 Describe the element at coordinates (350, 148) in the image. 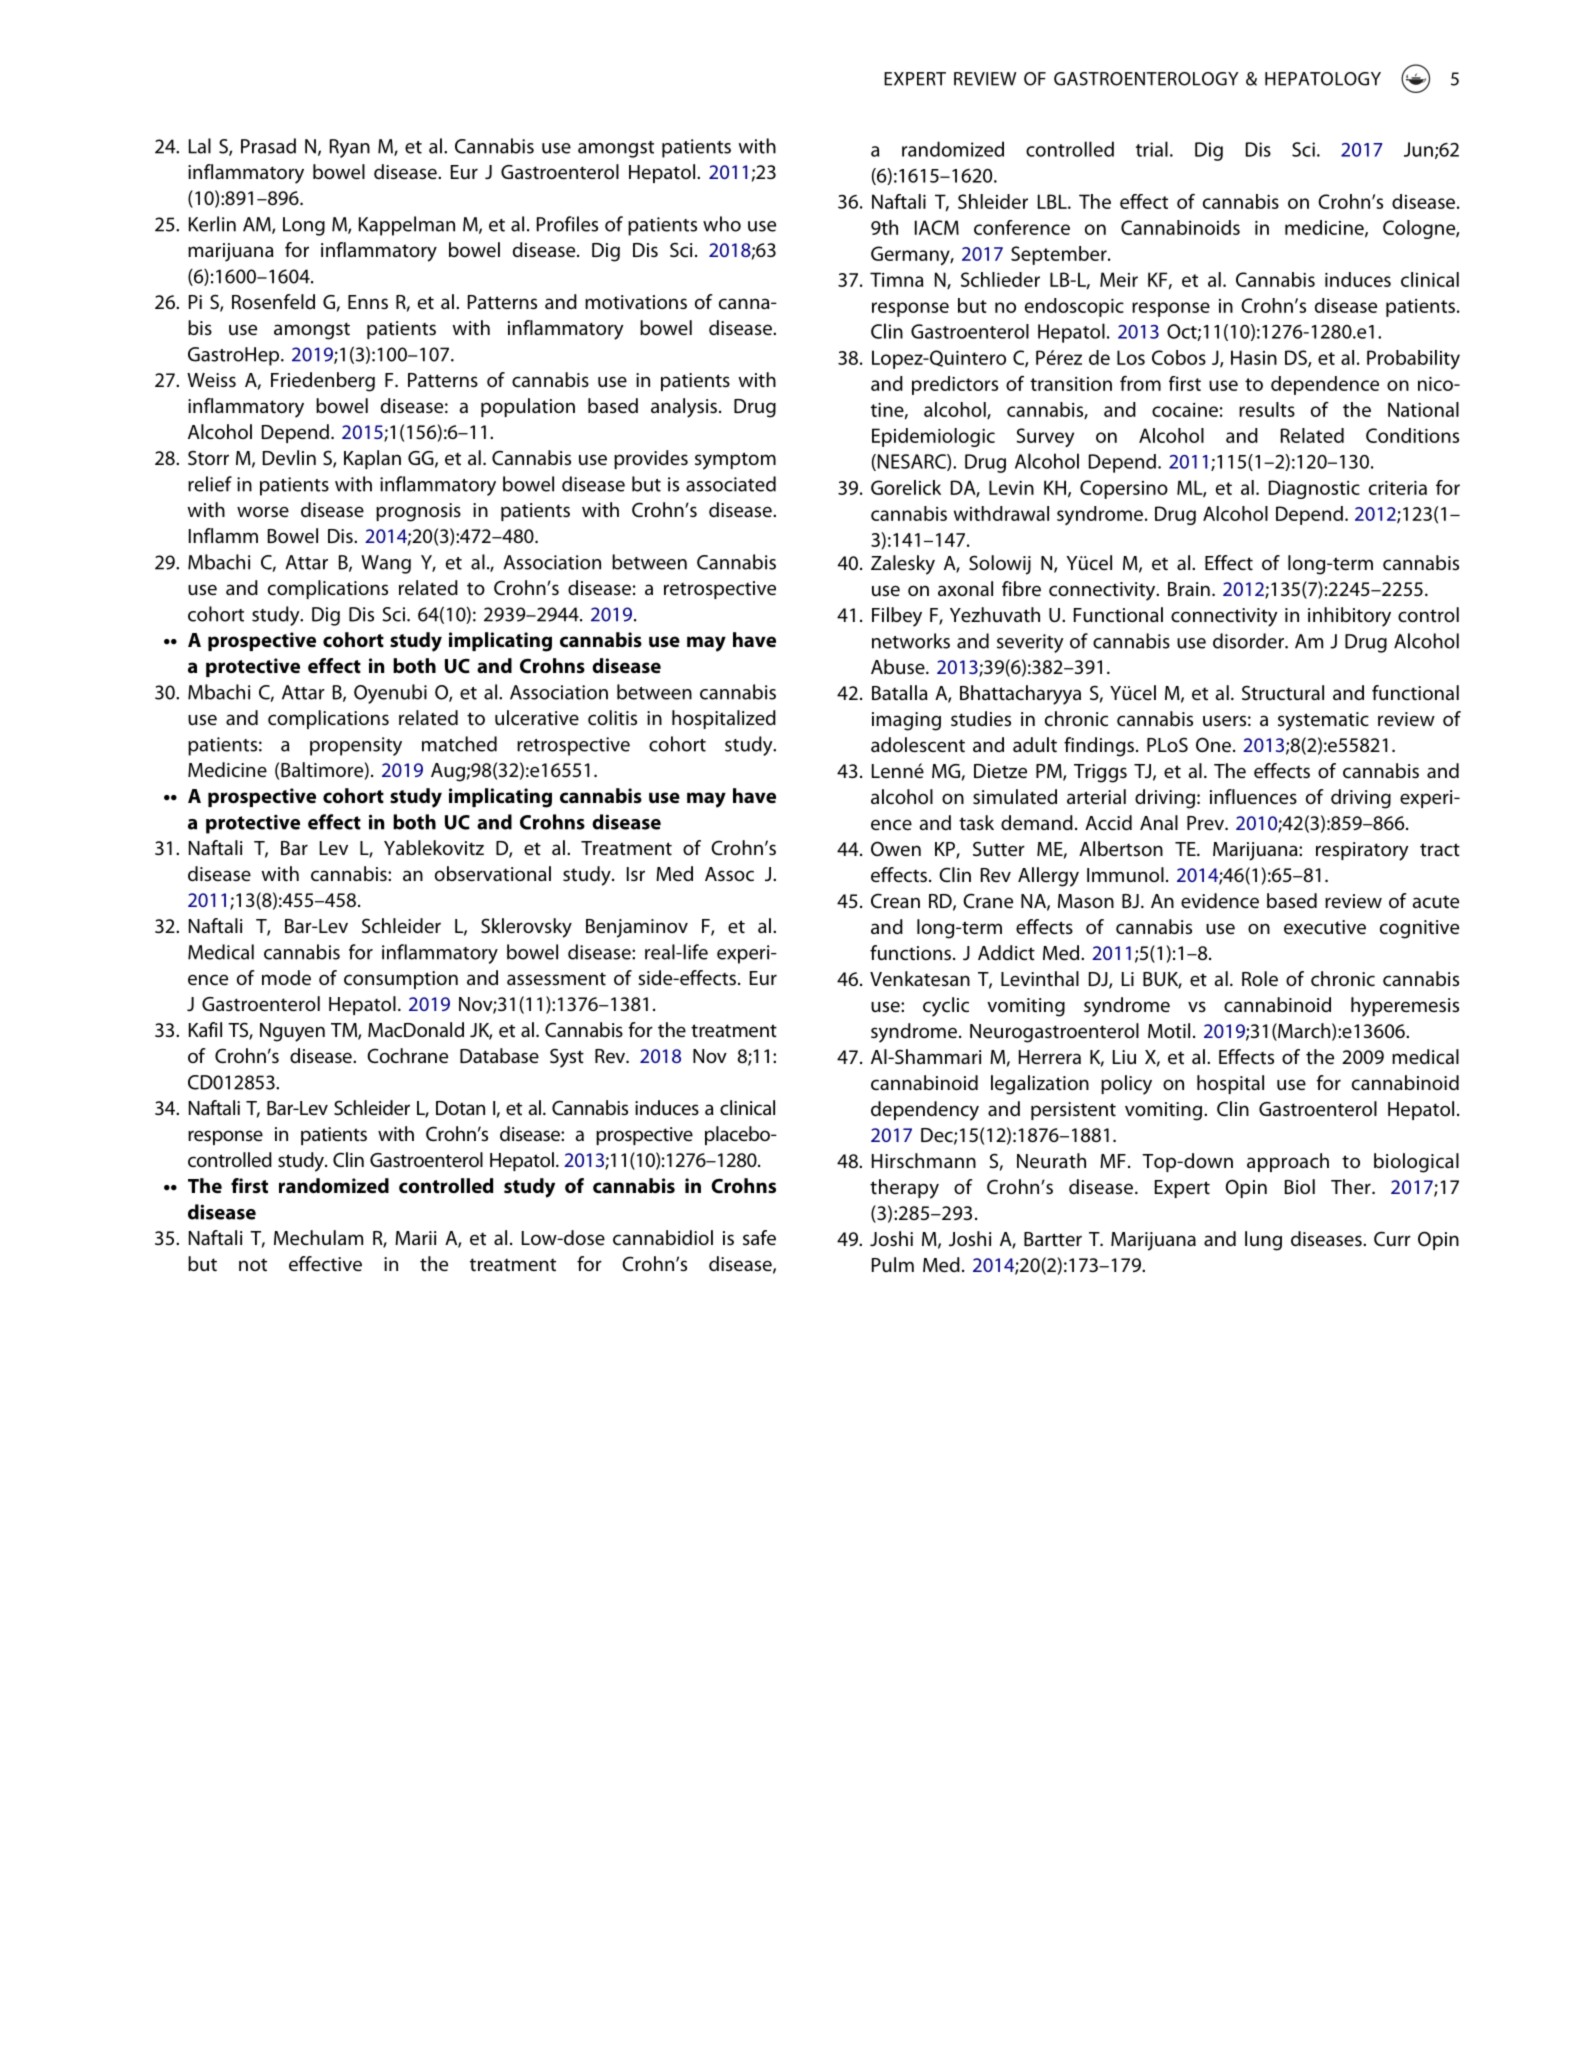

I see `Ryan` at that location.
